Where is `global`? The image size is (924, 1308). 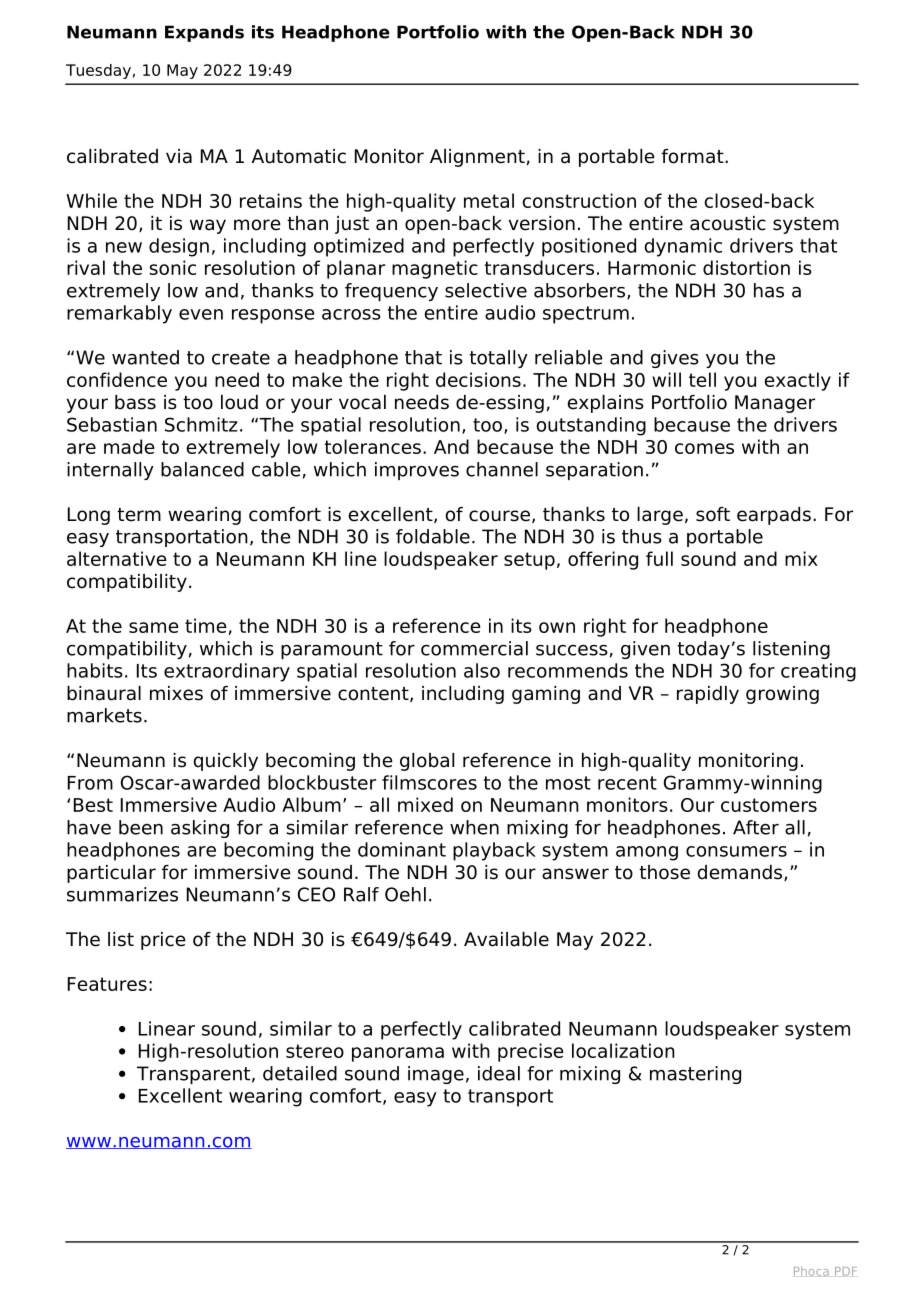 global is located at coordinates (427, 762).
